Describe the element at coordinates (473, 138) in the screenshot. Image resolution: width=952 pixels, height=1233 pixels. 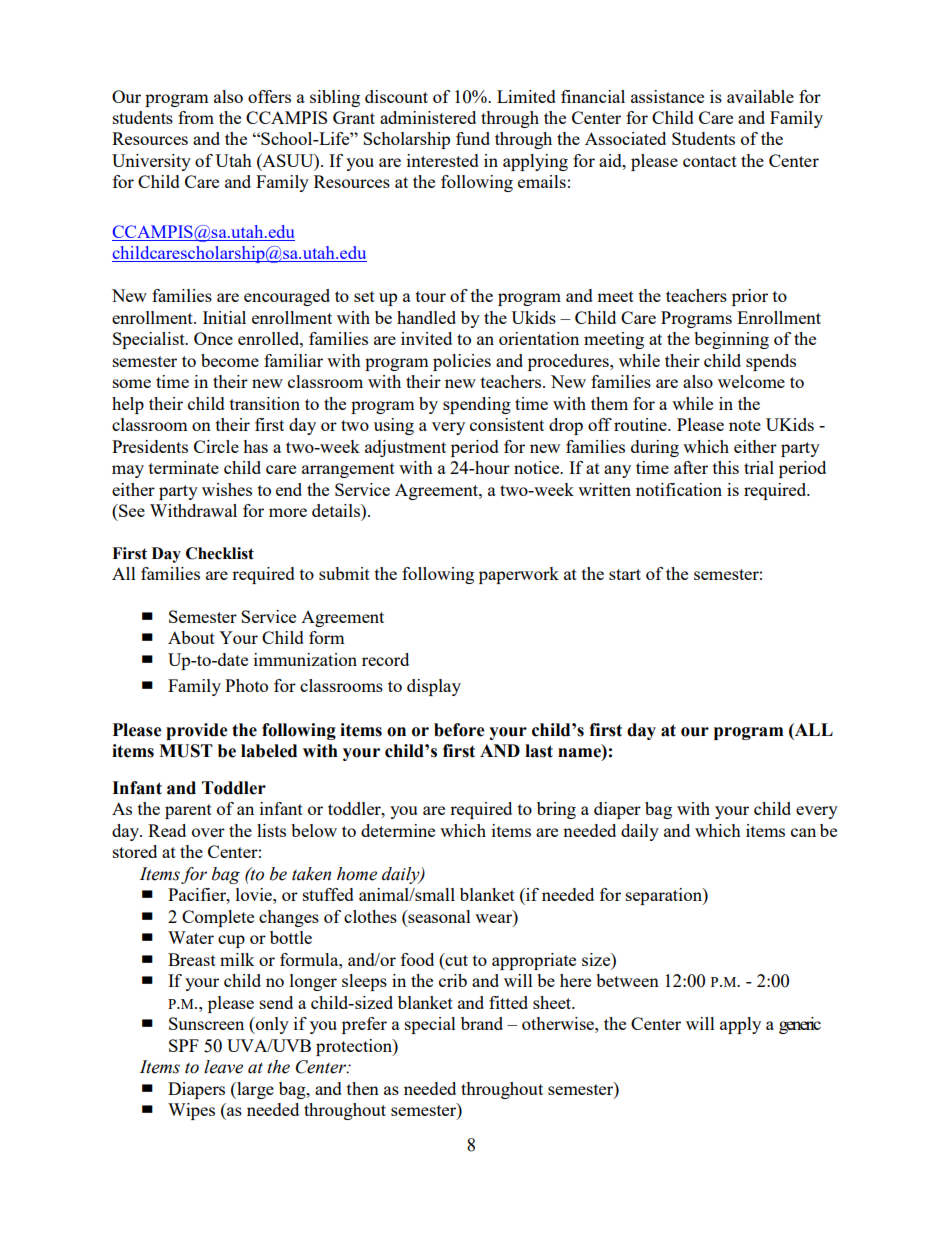
I see `fund` at that location.
